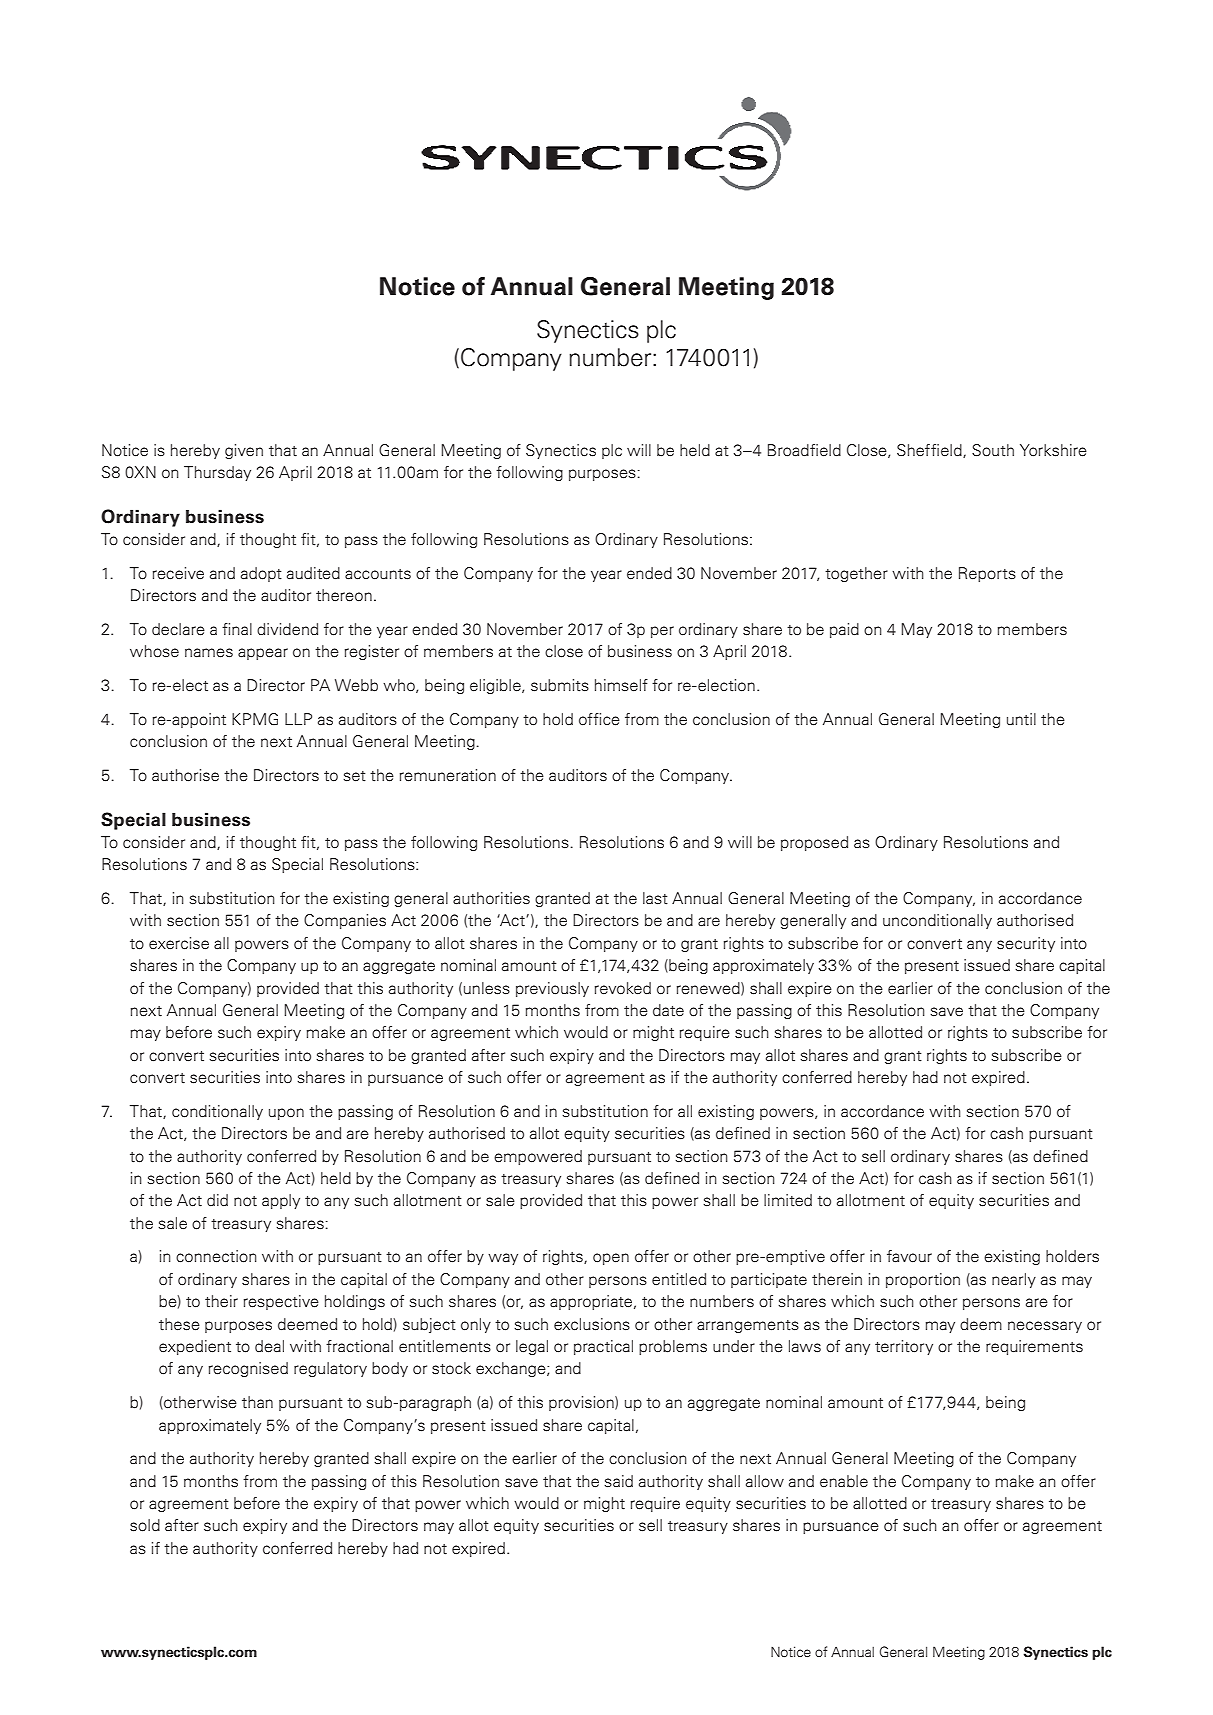  I want to click on said, so click(618, 1481).
